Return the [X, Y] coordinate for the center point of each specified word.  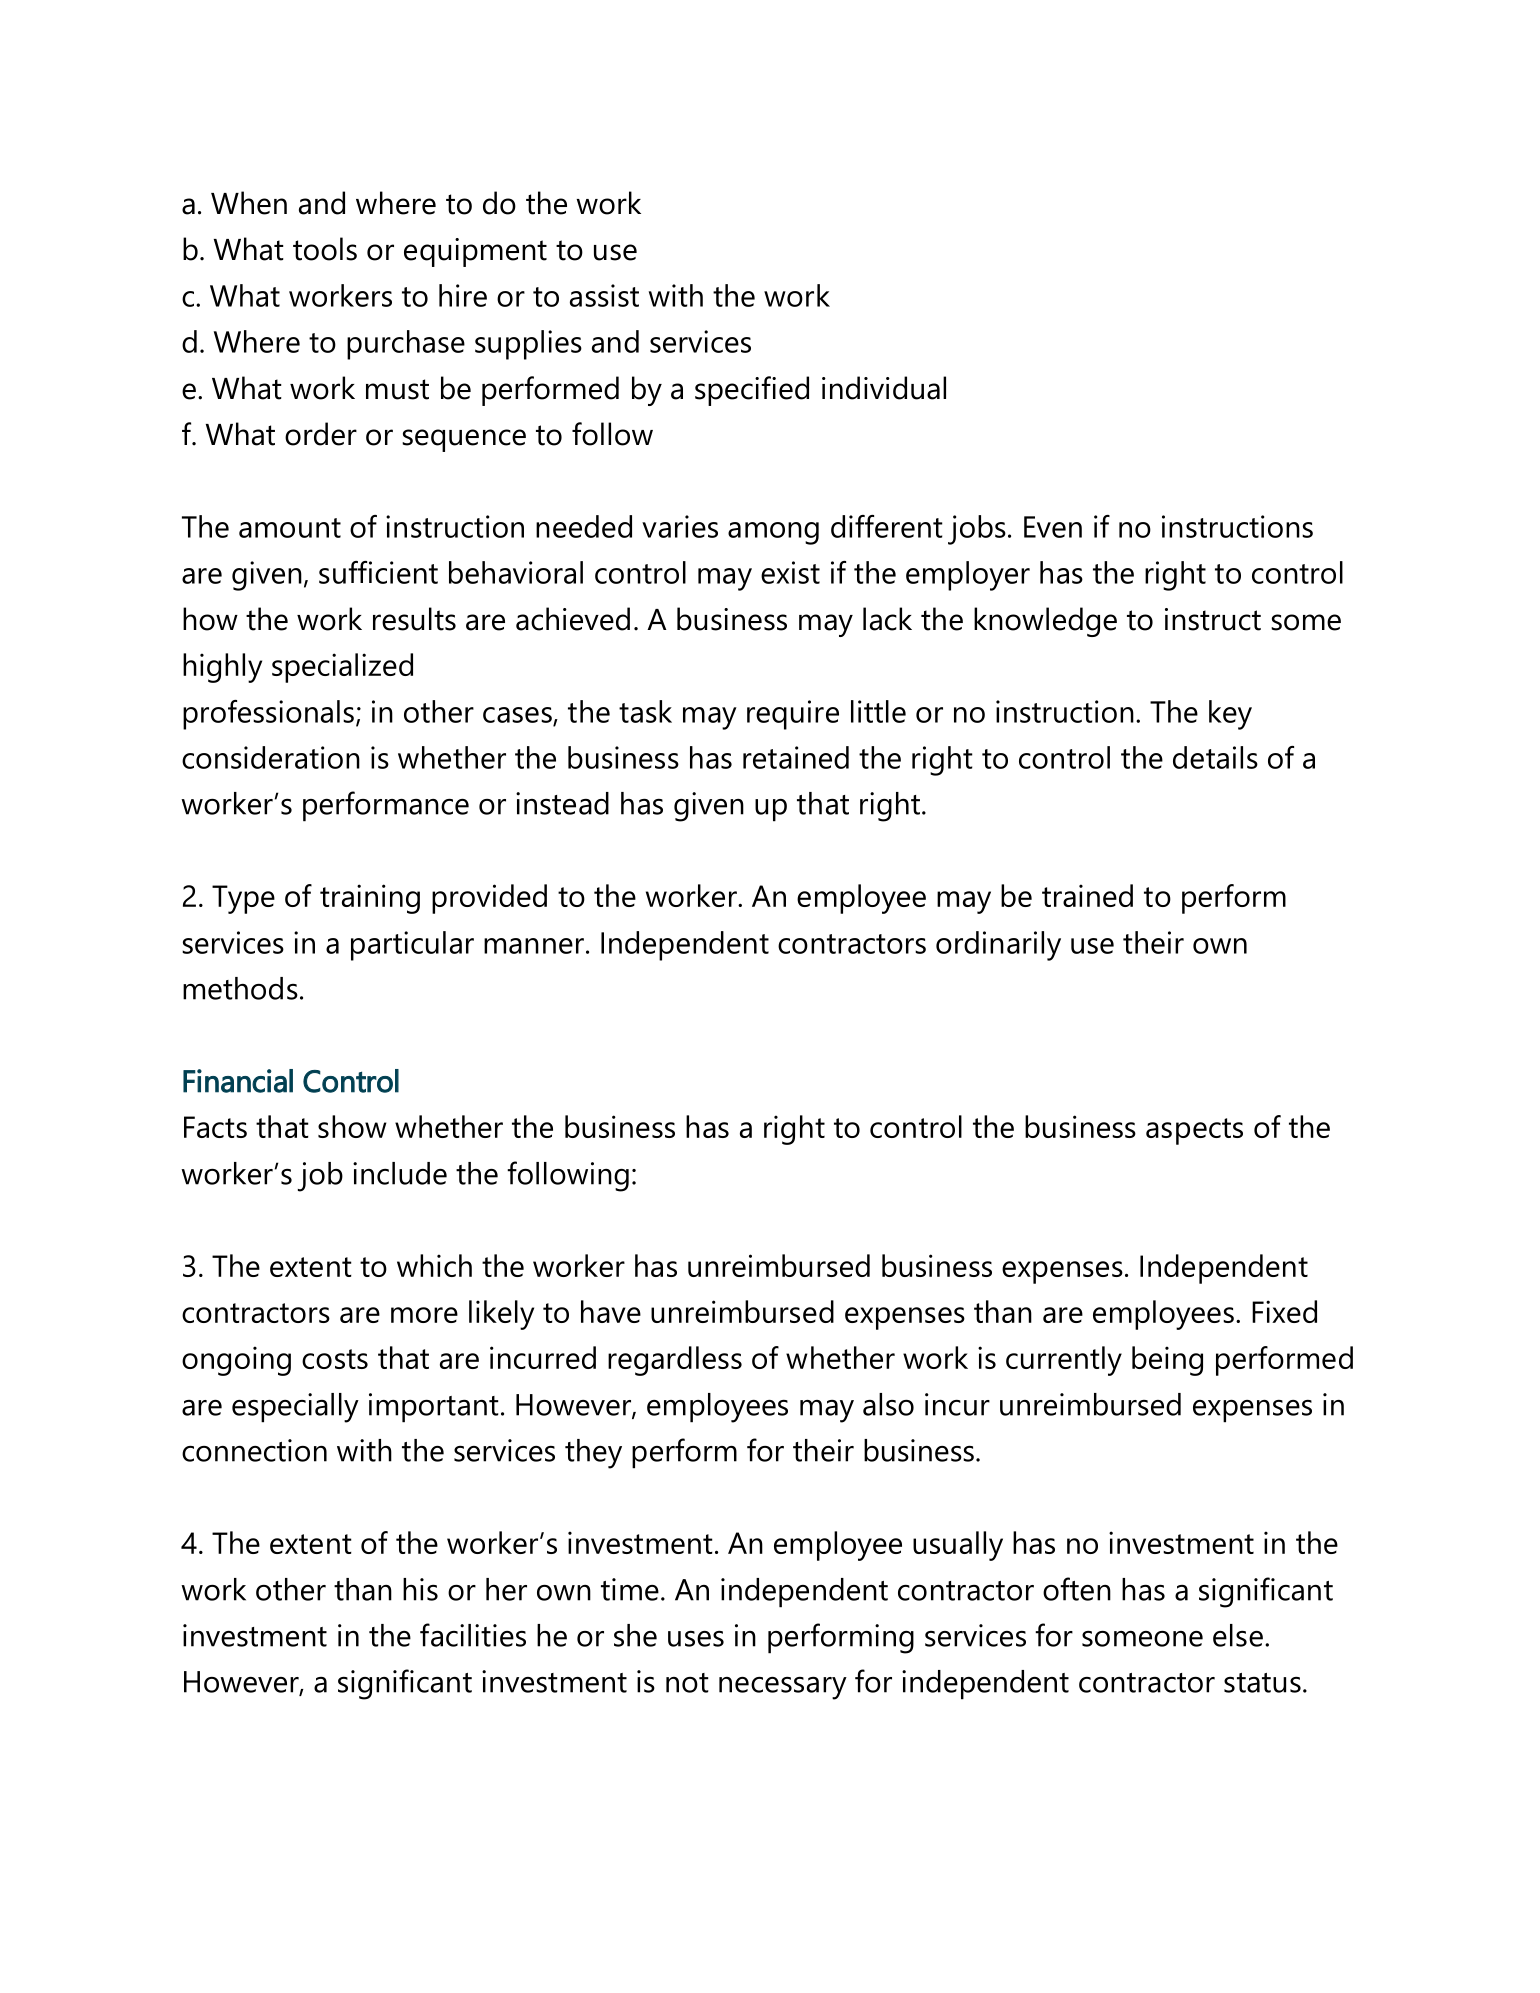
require [793, 715]
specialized [342, 668]
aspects [1194, 1131]
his [420, 1589]
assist [604, 295]
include [400, 1173]
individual [884, 388]
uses [696, 1639]
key [1230, 715]
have [611, 1311]
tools [325, 249]
